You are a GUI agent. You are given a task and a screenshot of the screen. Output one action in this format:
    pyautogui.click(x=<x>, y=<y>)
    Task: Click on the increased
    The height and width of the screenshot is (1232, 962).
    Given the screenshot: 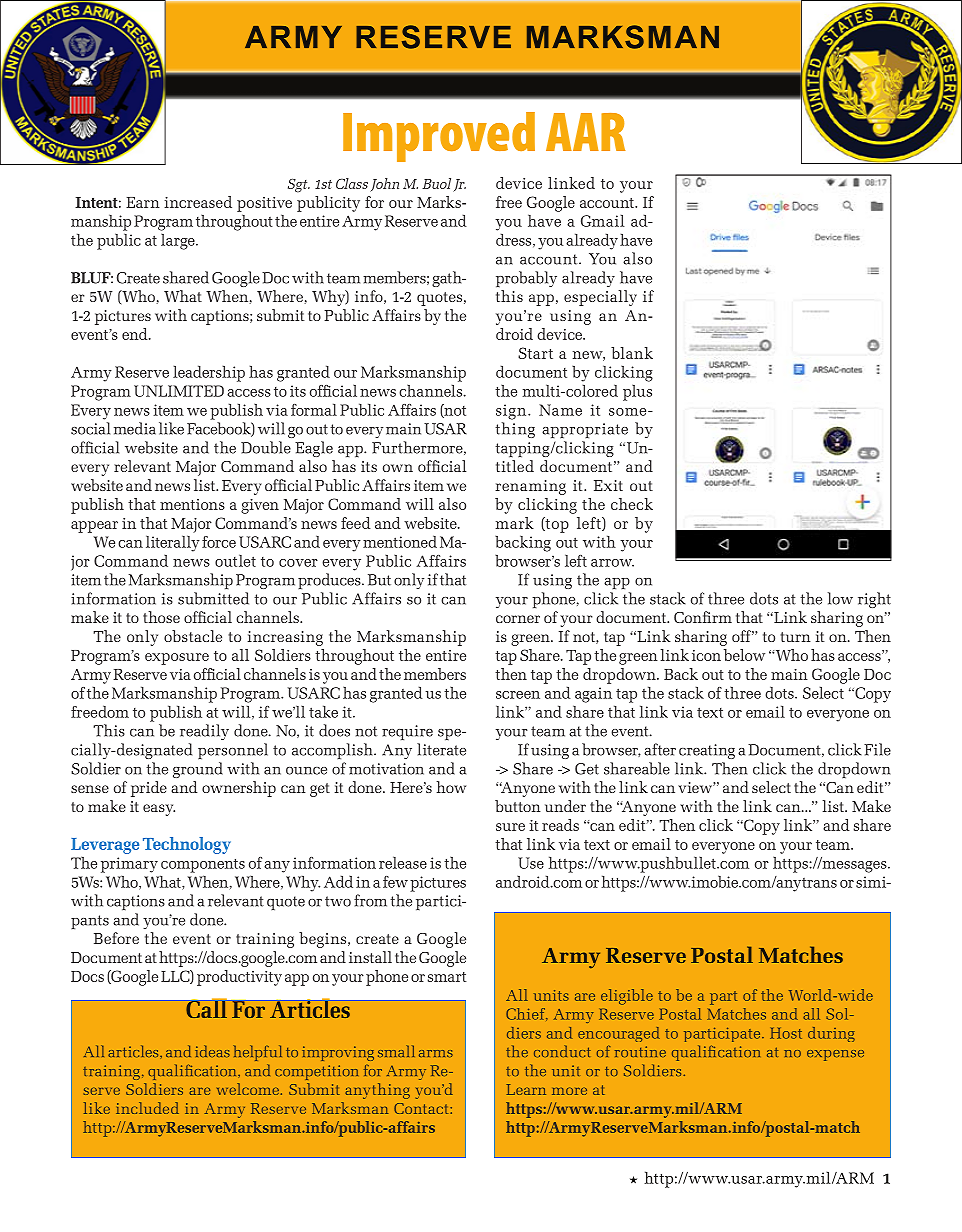 What is the action you would take?
    pyautogui.click(x=198, y=202)
